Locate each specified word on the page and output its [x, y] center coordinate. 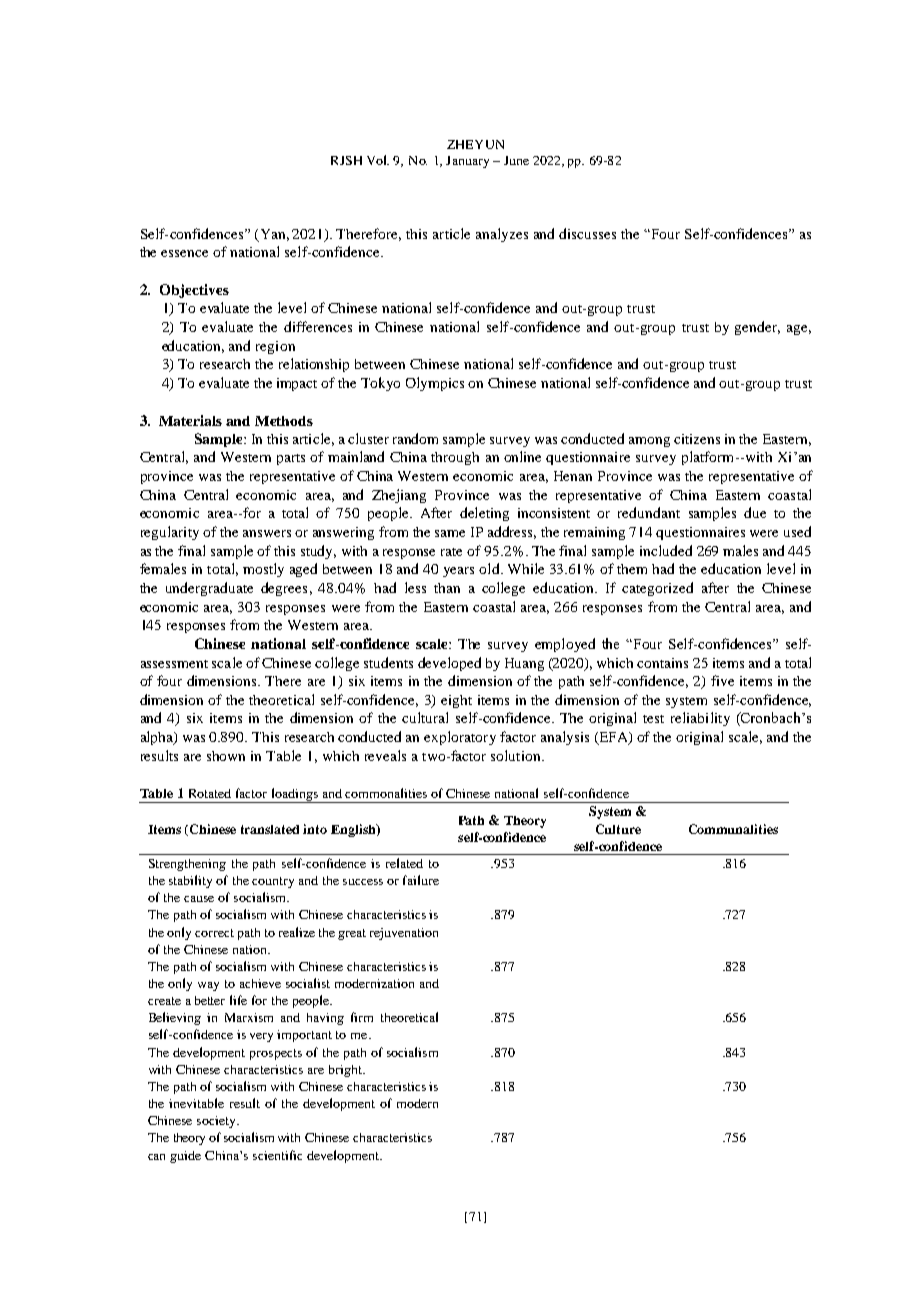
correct [214, 933]
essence [184, 253]
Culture [618, 829]
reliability [700, 719]
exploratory [460, 738]
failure [421, 880]
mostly [263, 570]
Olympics [435, 384]
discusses [587, 233]
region [275, 347]
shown [226, 756]
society [217, 1122]
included [666, 550]
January [467, 162]
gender [757, 328]
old [490, 568]
